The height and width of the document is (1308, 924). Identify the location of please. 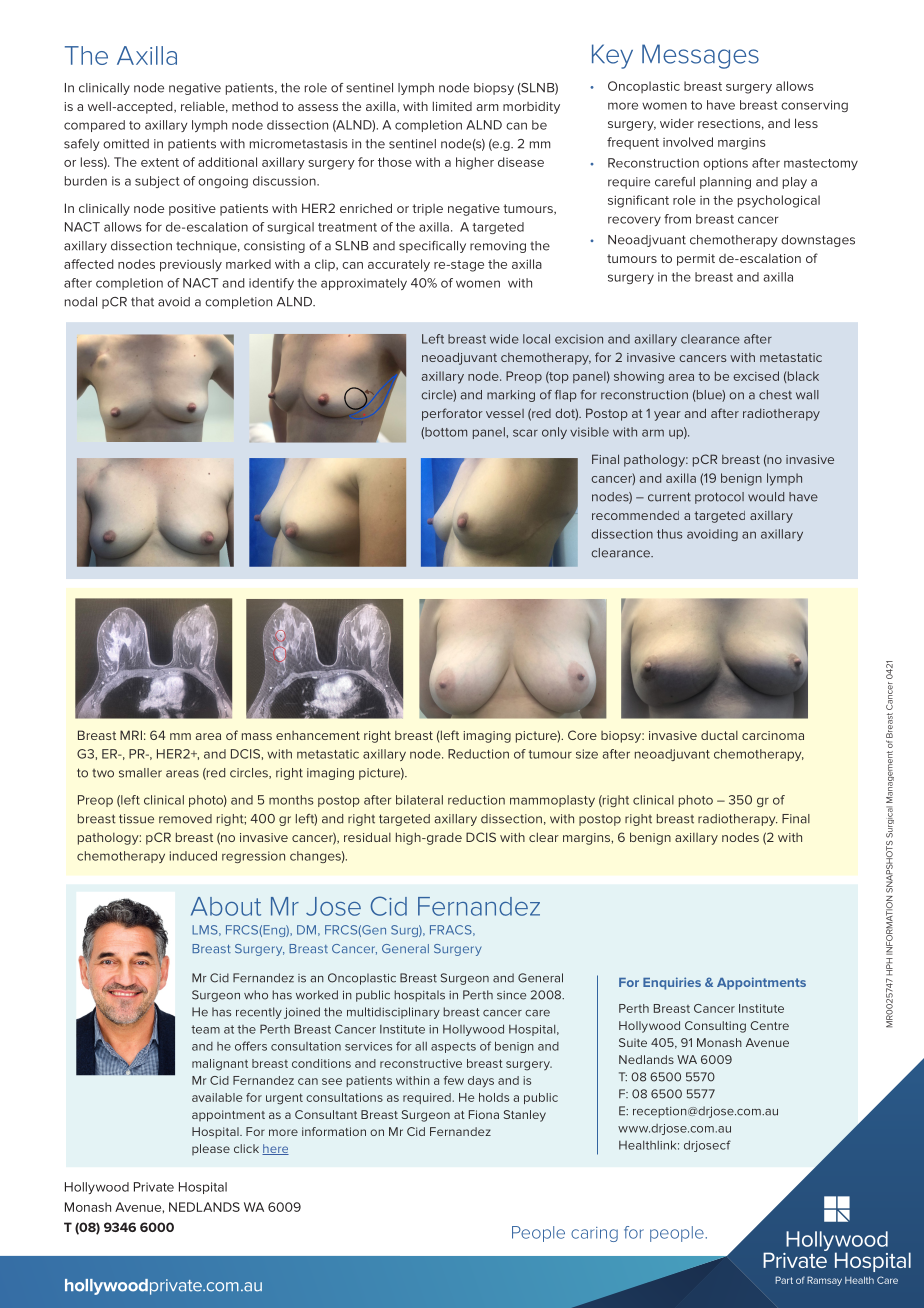
(211, 1149).
